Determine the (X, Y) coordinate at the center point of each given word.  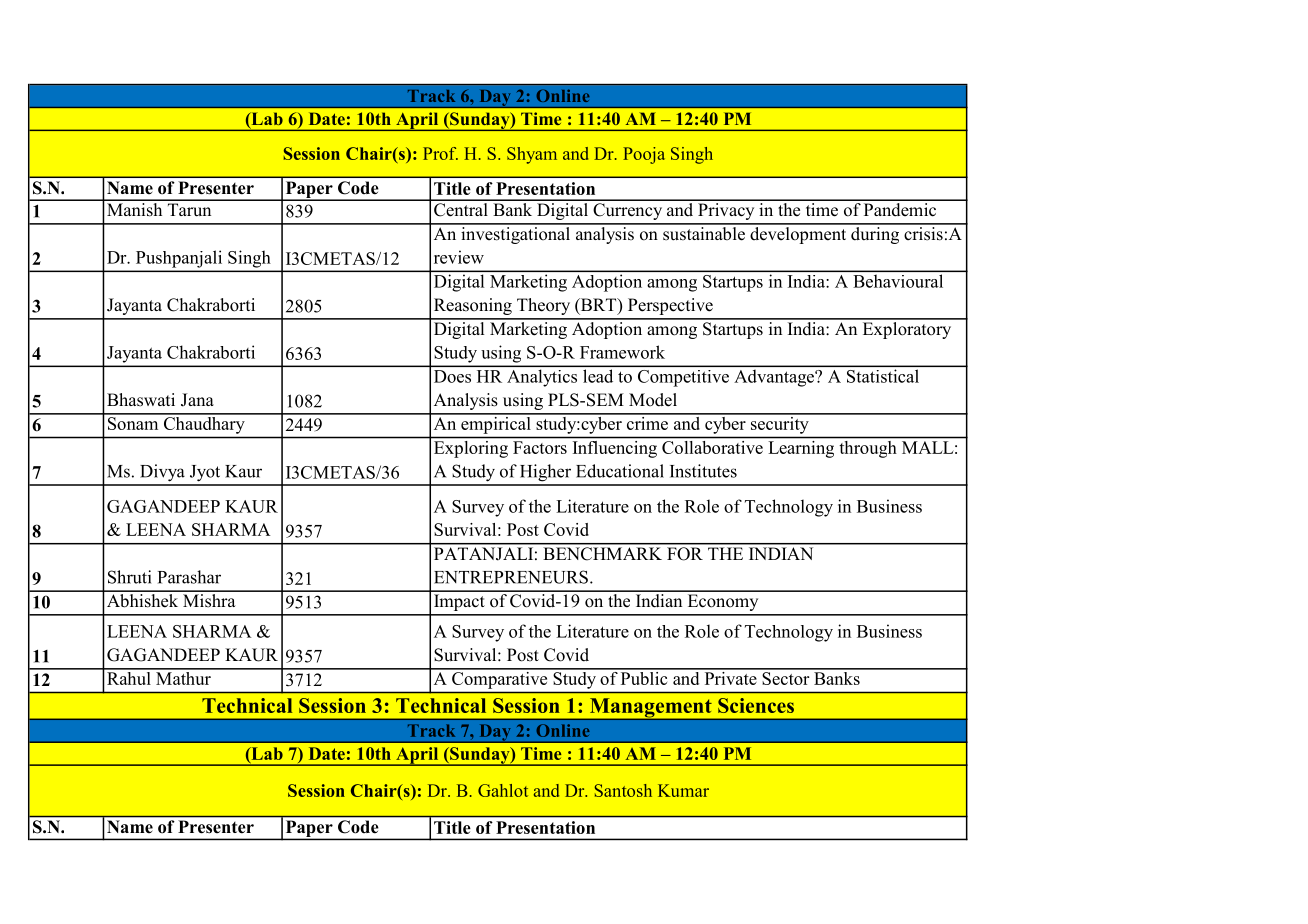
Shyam (532, 155)
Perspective (670, 306)
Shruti (129, 577)
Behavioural (898, 281)
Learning (801, 449)
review (459, 257)
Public (644, 677)
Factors (540, 447)
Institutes (703, 471)
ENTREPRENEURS (511, 577)
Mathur (183, 677)
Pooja (644, 155)
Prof (440, 153)
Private (730, 677)
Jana (197, 400)
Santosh (623, 790)
